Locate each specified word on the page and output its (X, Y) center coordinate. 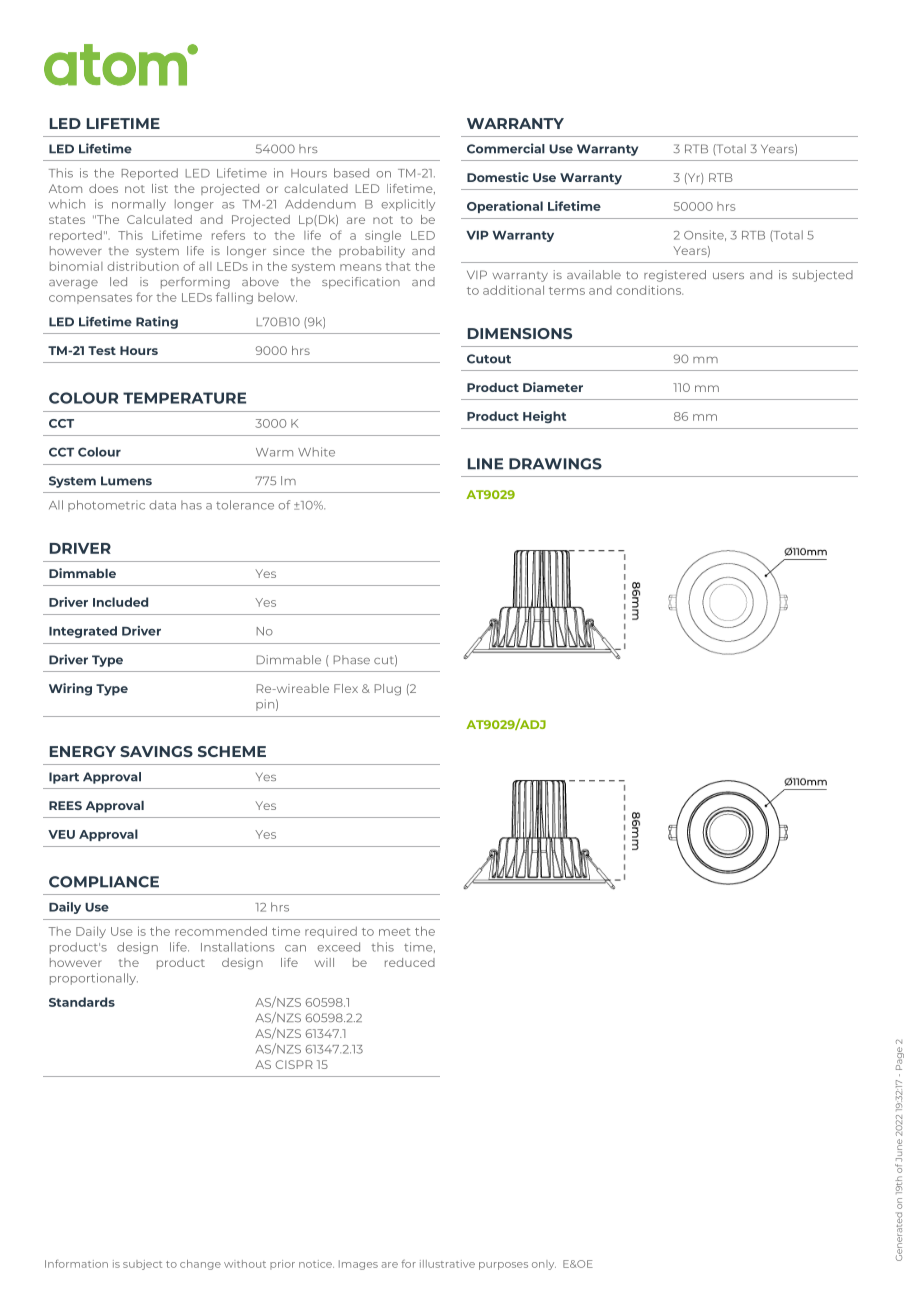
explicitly (408, 205)
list (160, 188)
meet (394, 932)
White (316, 452)
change (200, 1265)
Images (358, 1265)
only (544, 1265)
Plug (388, 690)
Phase (352, 659)
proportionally (94, 979)
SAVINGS (156, 751)
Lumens (126, 481)
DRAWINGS (555, 464)
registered (675, 276)
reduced (410, 962)
